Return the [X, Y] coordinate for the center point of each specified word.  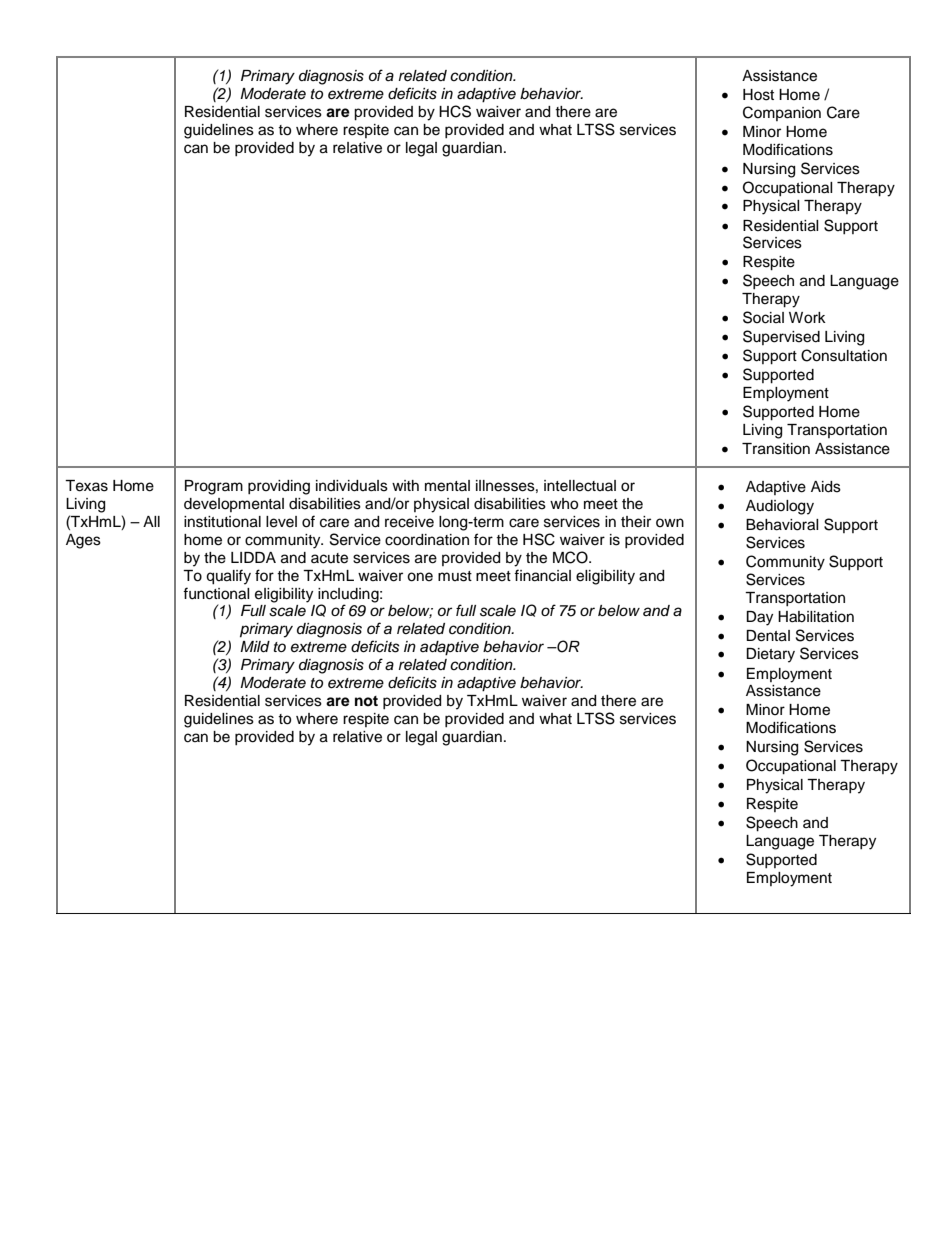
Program [214, 487]
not [366, 701]
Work [807, 318]
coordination [427, 540]
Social [763, 317]
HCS [455, 111]
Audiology [780, 507]
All [151, 521]
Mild [255, 647]
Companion [782, 113]
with [405, 485]
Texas [86, 486]
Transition [776, 449]
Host [758, 95]
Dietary [770, 655]
